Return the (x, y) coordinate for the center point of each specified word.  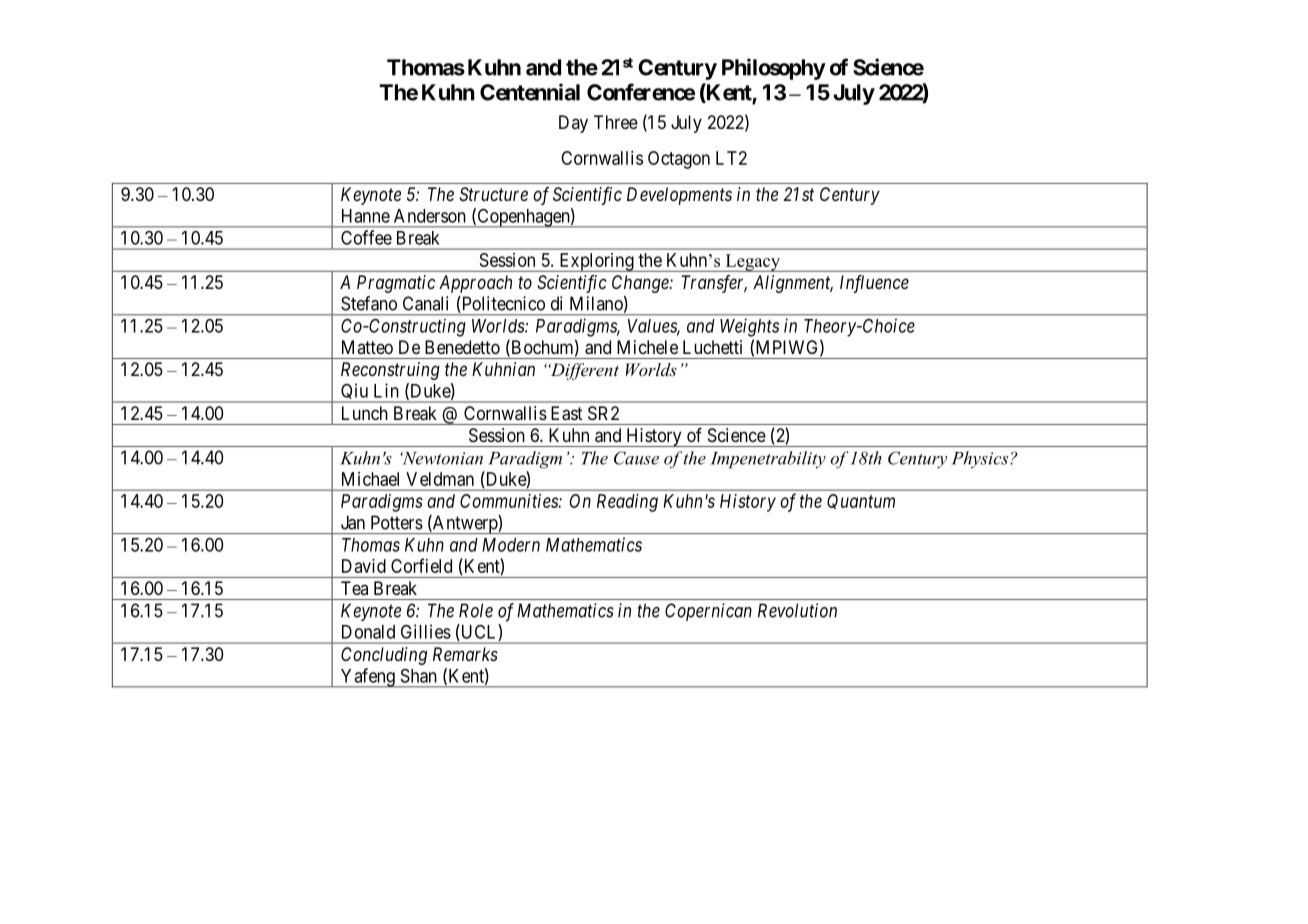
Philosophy (774, 69)
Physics (981, 459)
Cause (636, 458)
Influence (874, 284)
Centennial (530, 92)
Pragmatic (396, 284)
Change (641, 284)
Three (616, 122)
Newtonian (441, 458)
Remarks (465, 654)
